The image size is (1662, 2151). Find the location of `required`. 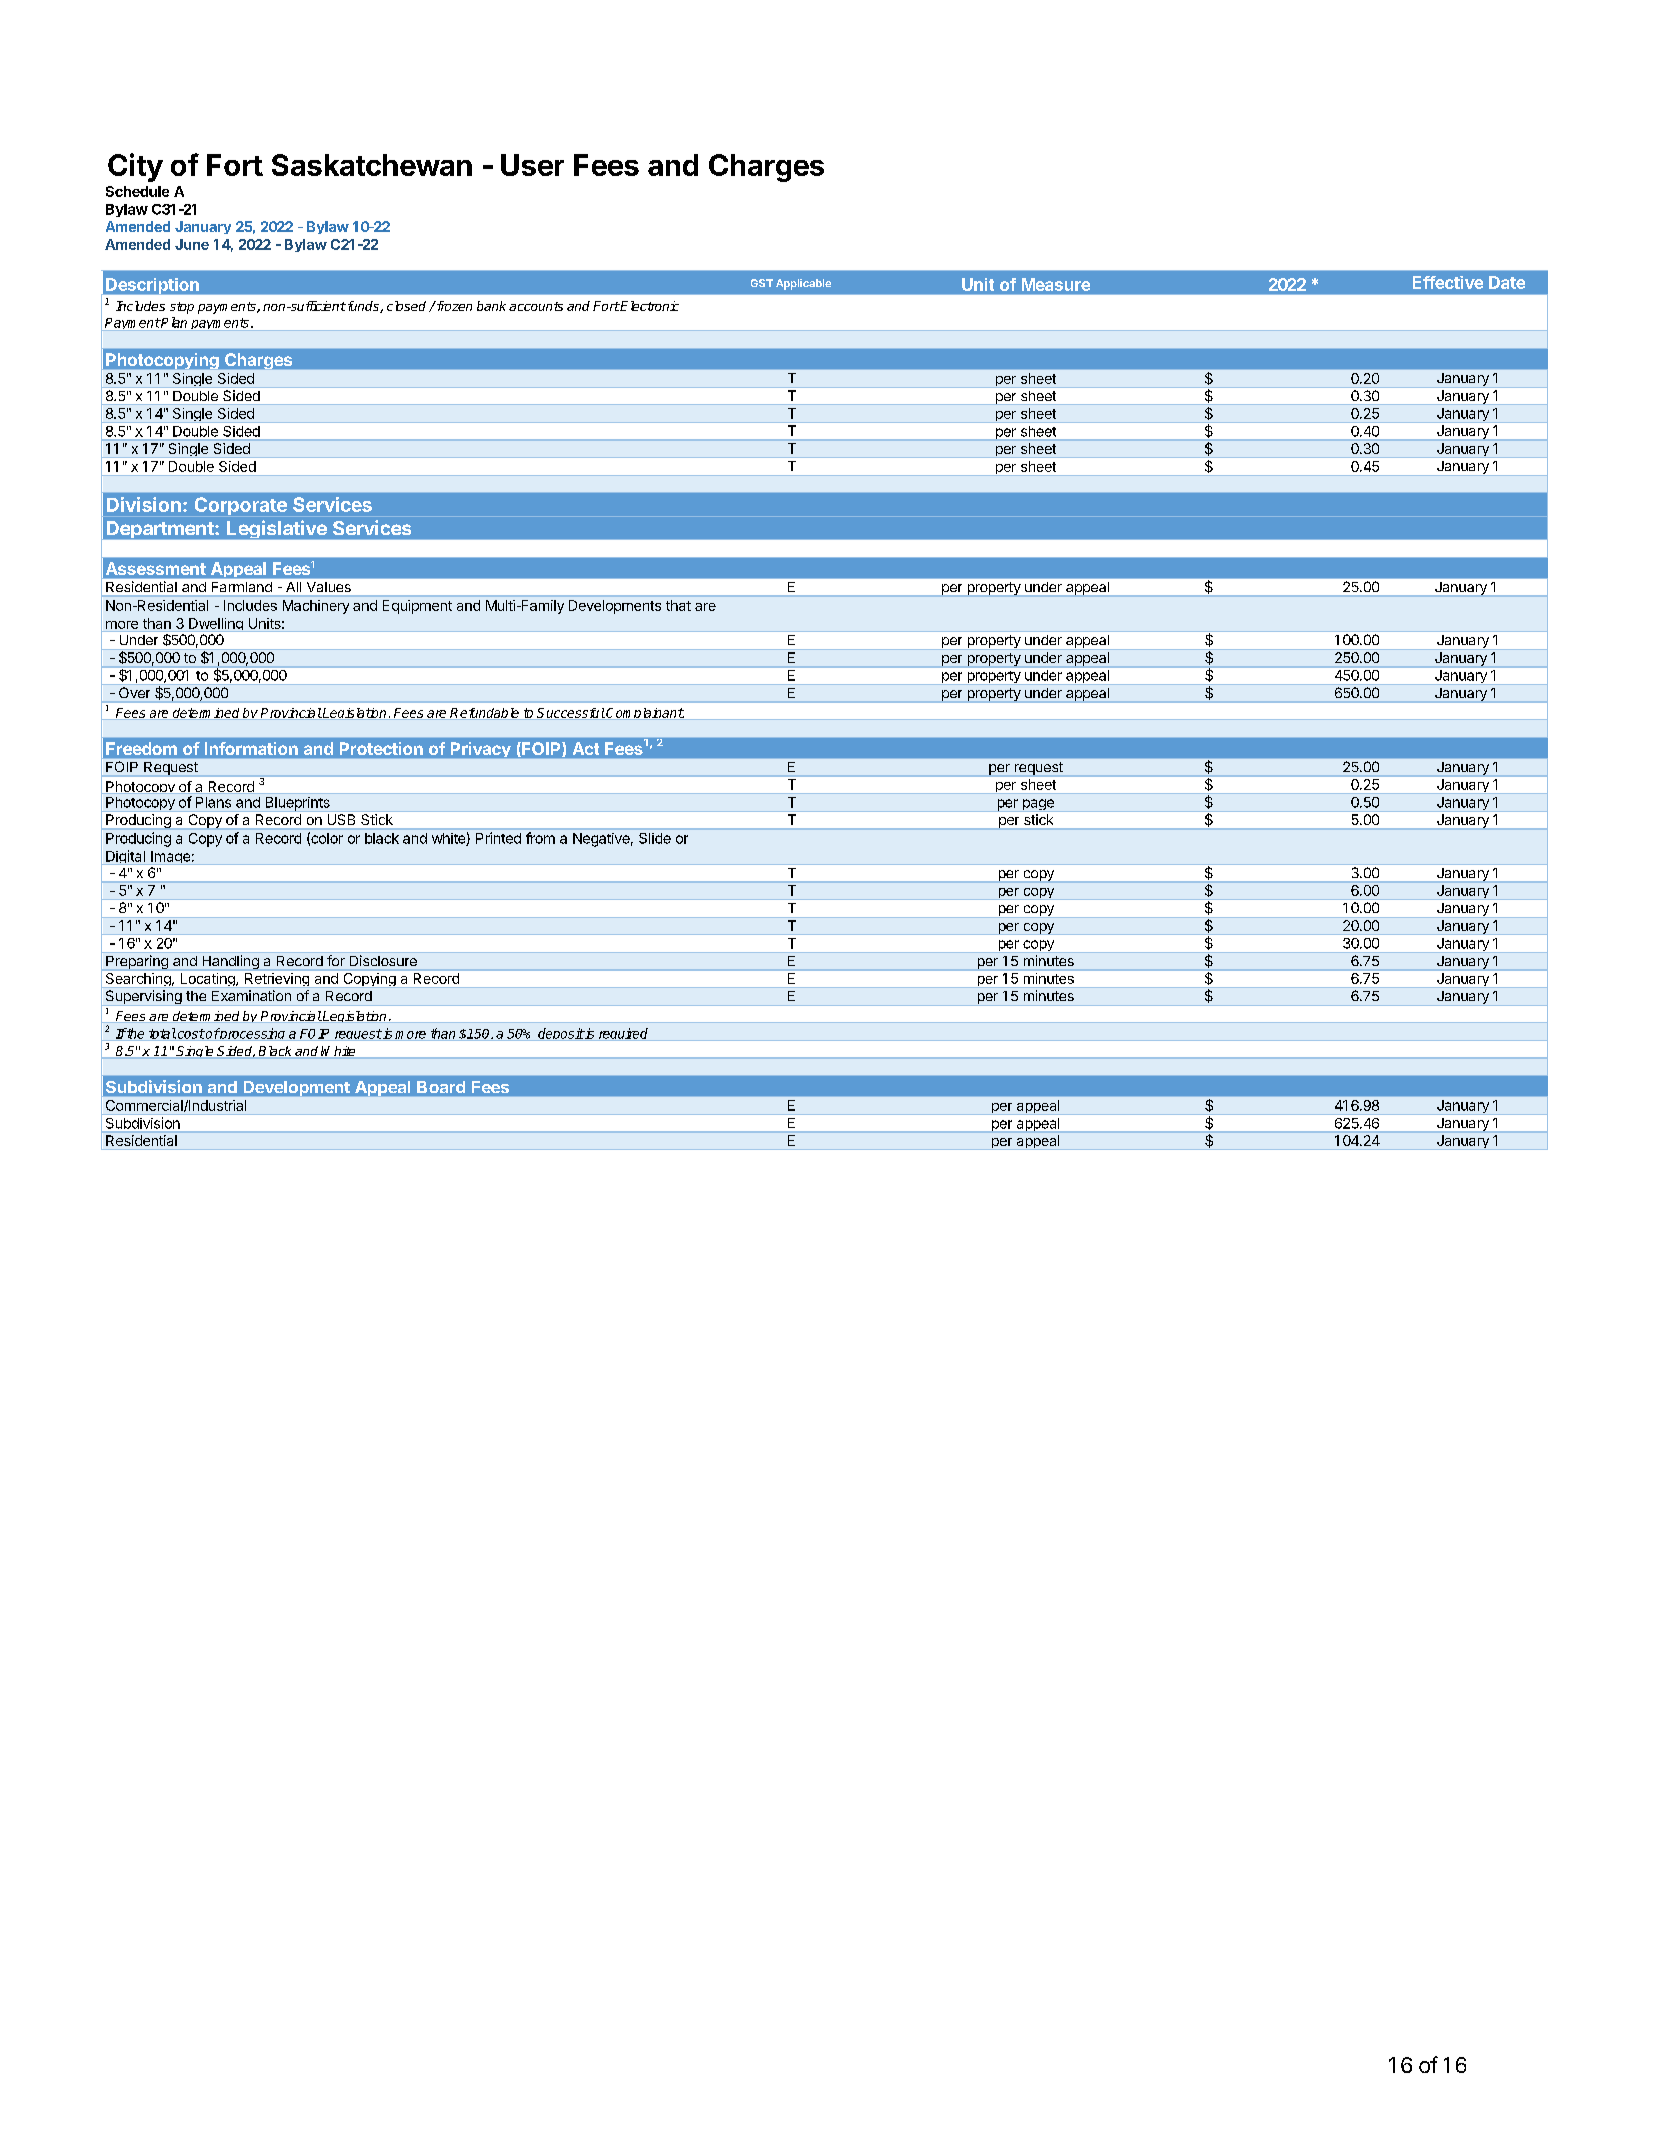

required is located at coordinates (623, 1034).
